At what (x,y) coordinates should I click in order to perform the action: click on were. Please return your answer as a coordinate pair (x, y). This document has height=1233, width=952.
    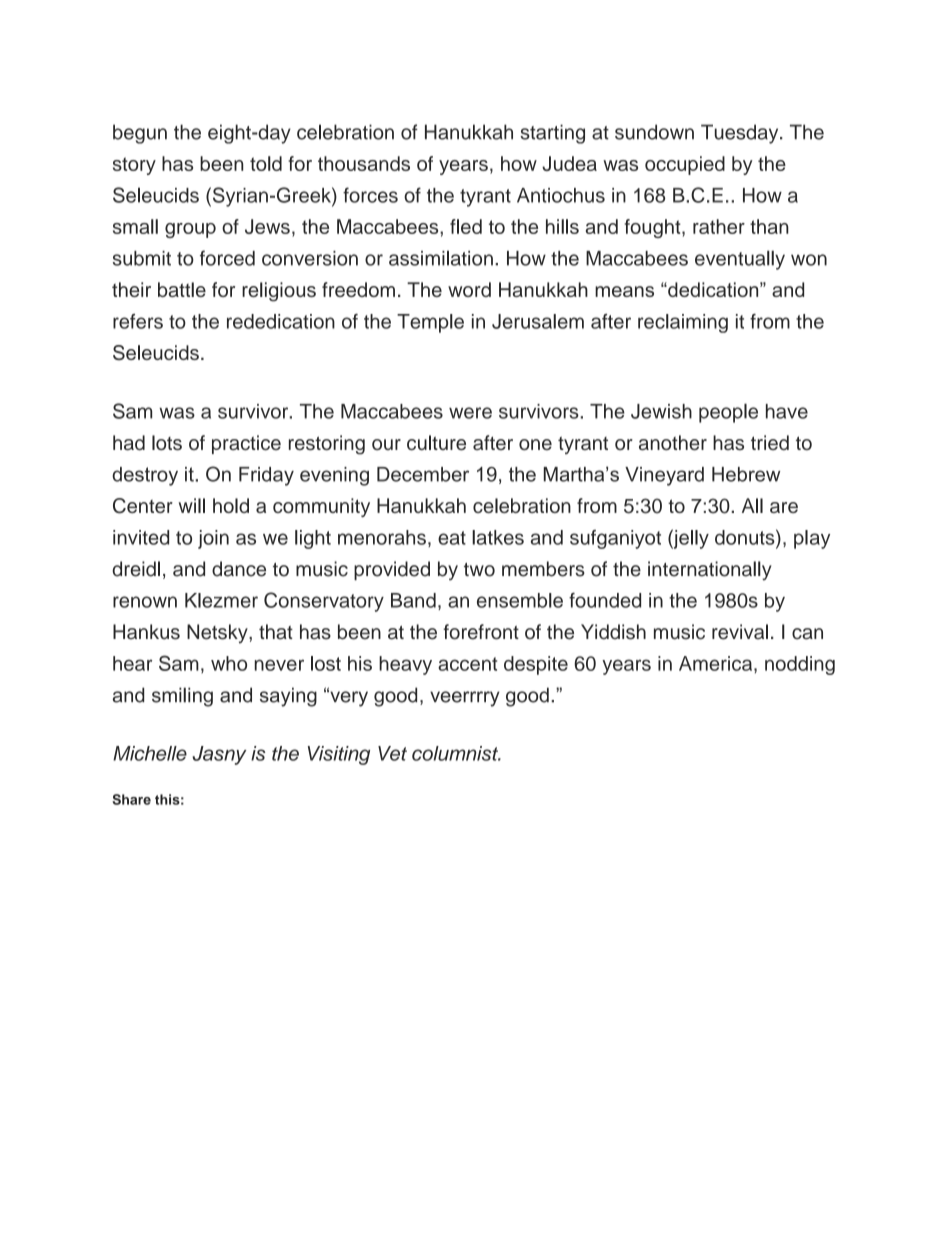
    Looking at the image, I should click on (470, 413).
